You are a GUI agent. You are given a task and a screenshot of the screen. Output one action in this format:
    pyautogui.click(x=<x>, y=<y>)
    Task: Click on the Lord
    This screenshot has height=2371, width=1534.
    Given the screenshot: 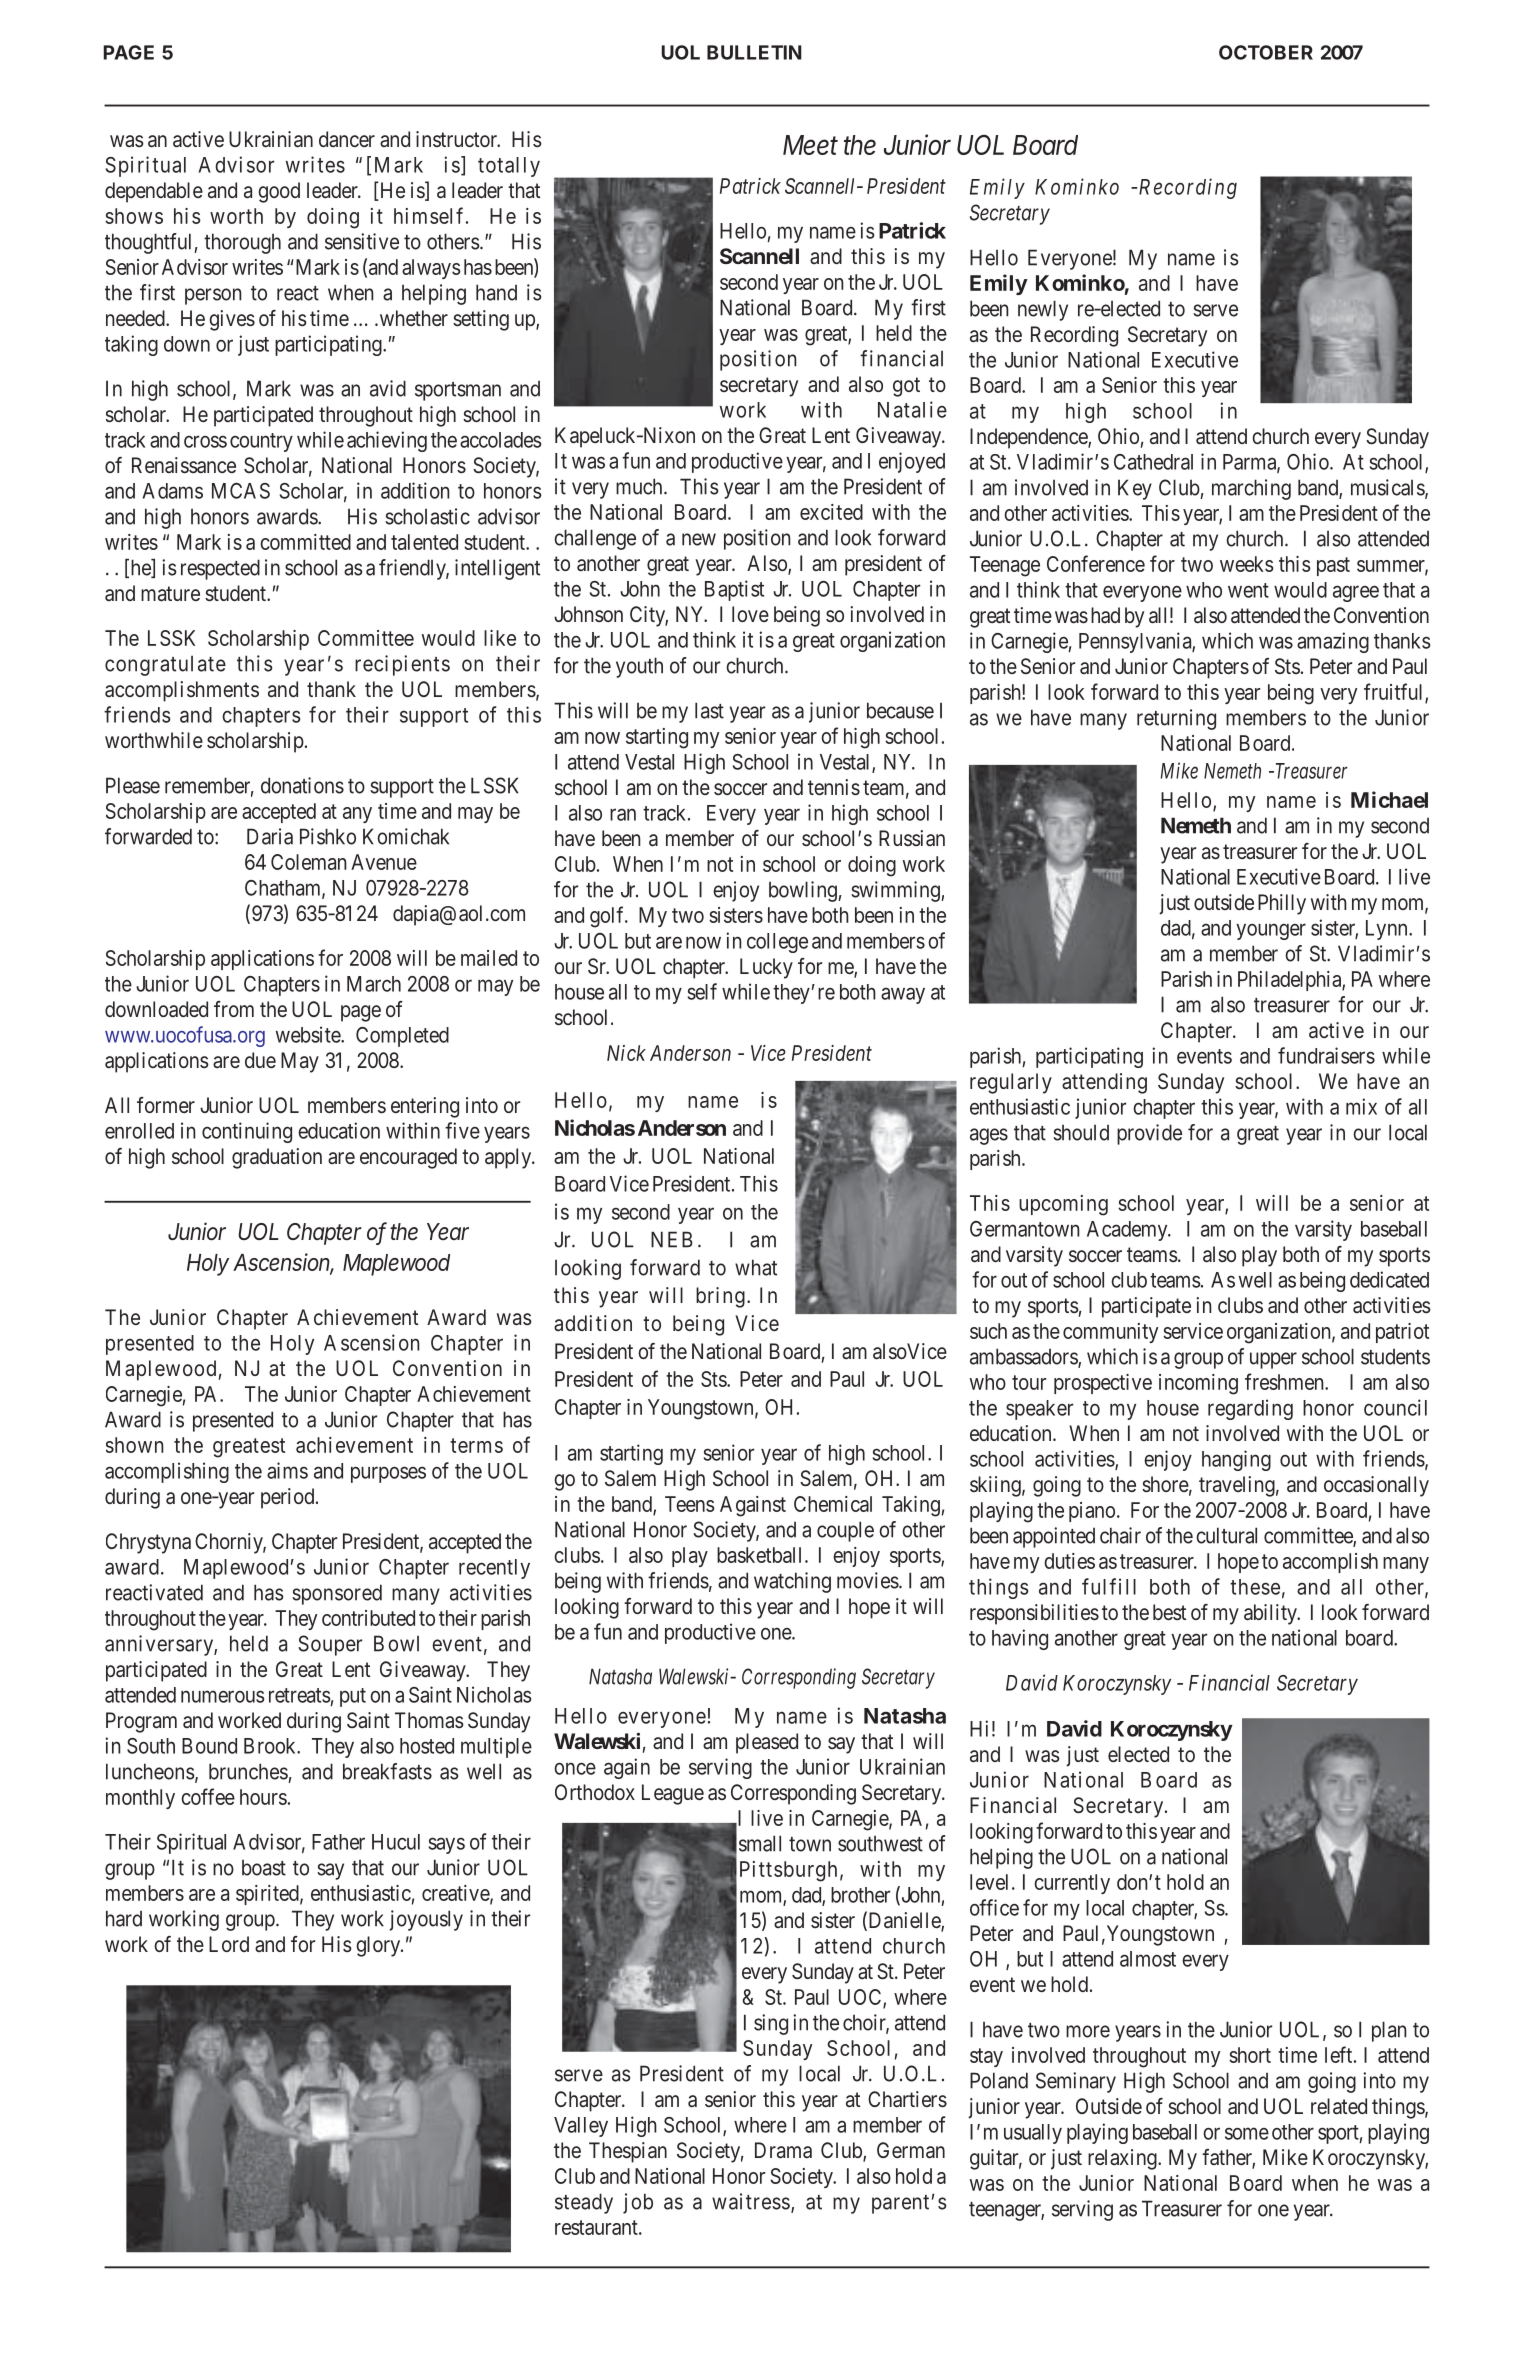 What is the action you would take?
    pyautogui.click(x=229, y=1944)
